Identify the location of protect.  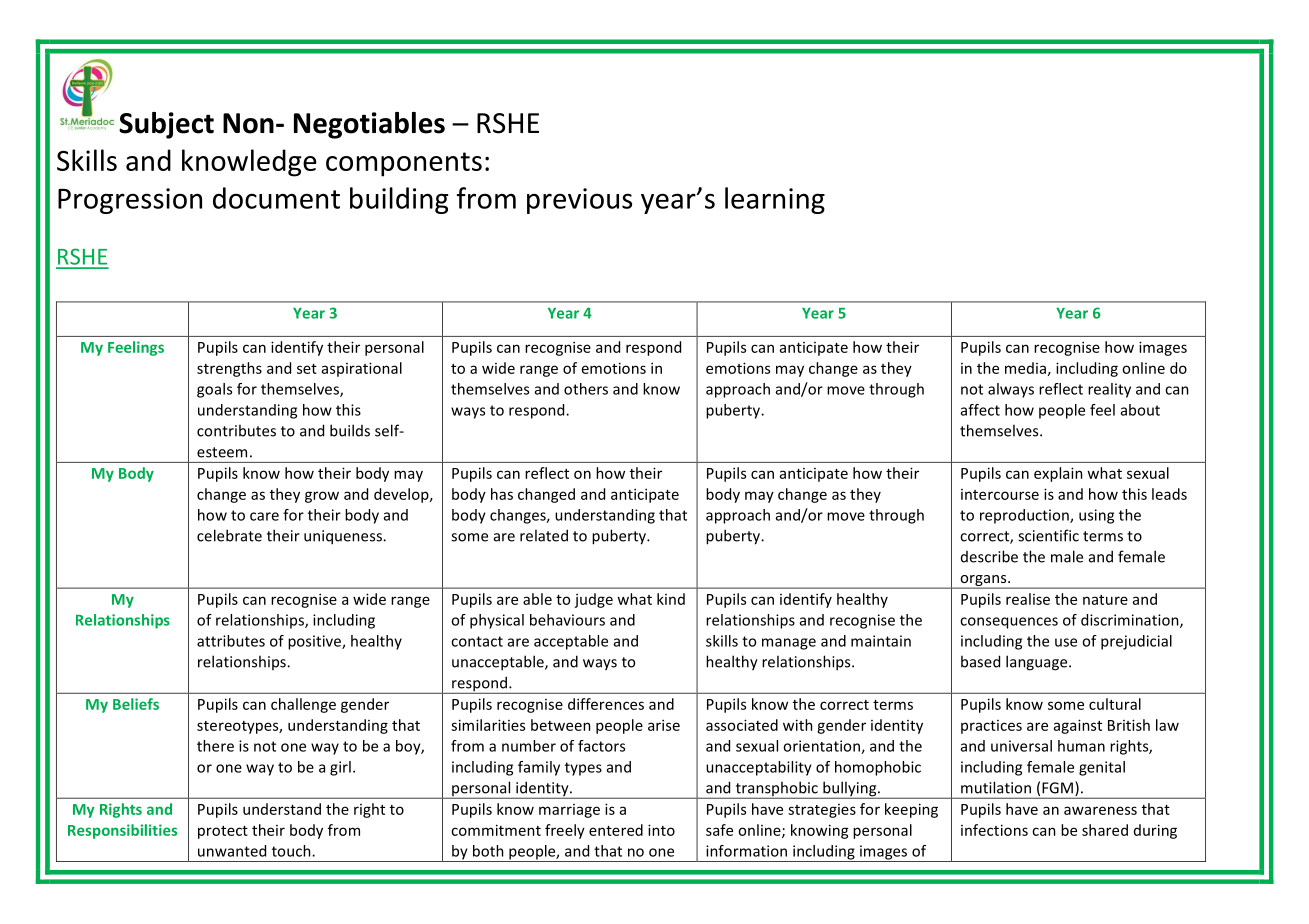
(223, 832).
